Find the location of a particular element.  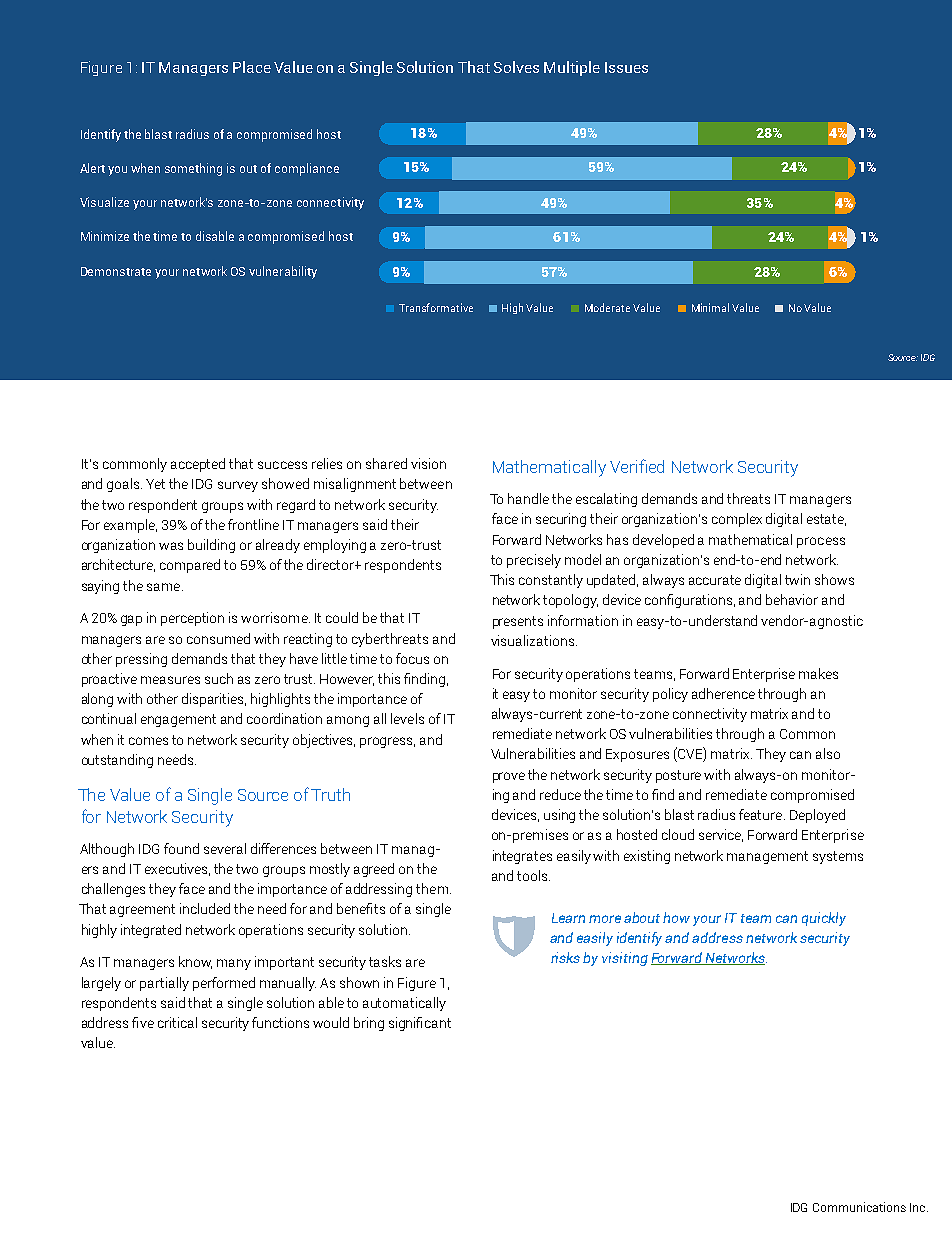

accepted is located at coordinates (198, 465).
